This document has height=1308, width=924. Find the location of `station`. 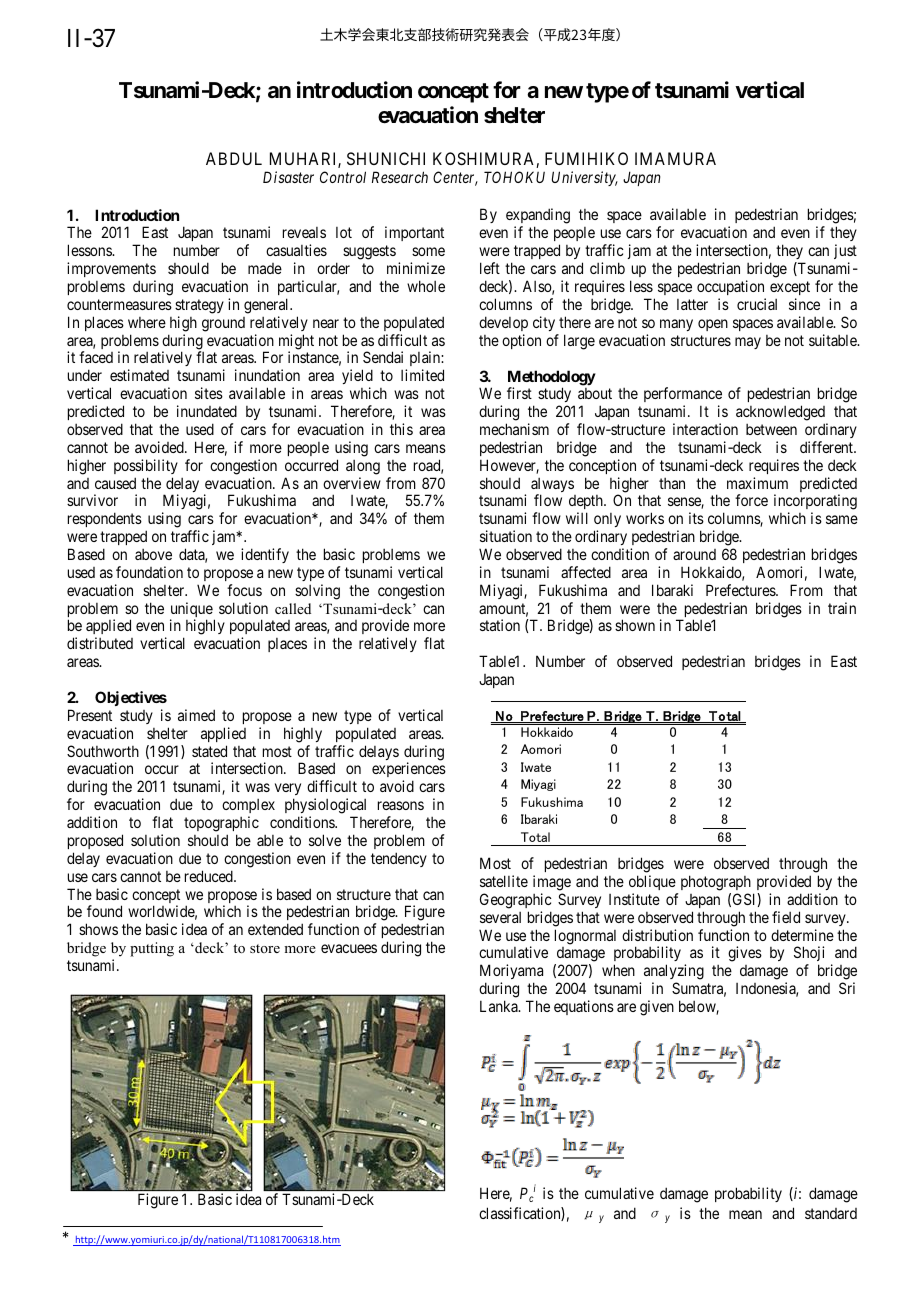

station is located at coordinates (500, 625).
